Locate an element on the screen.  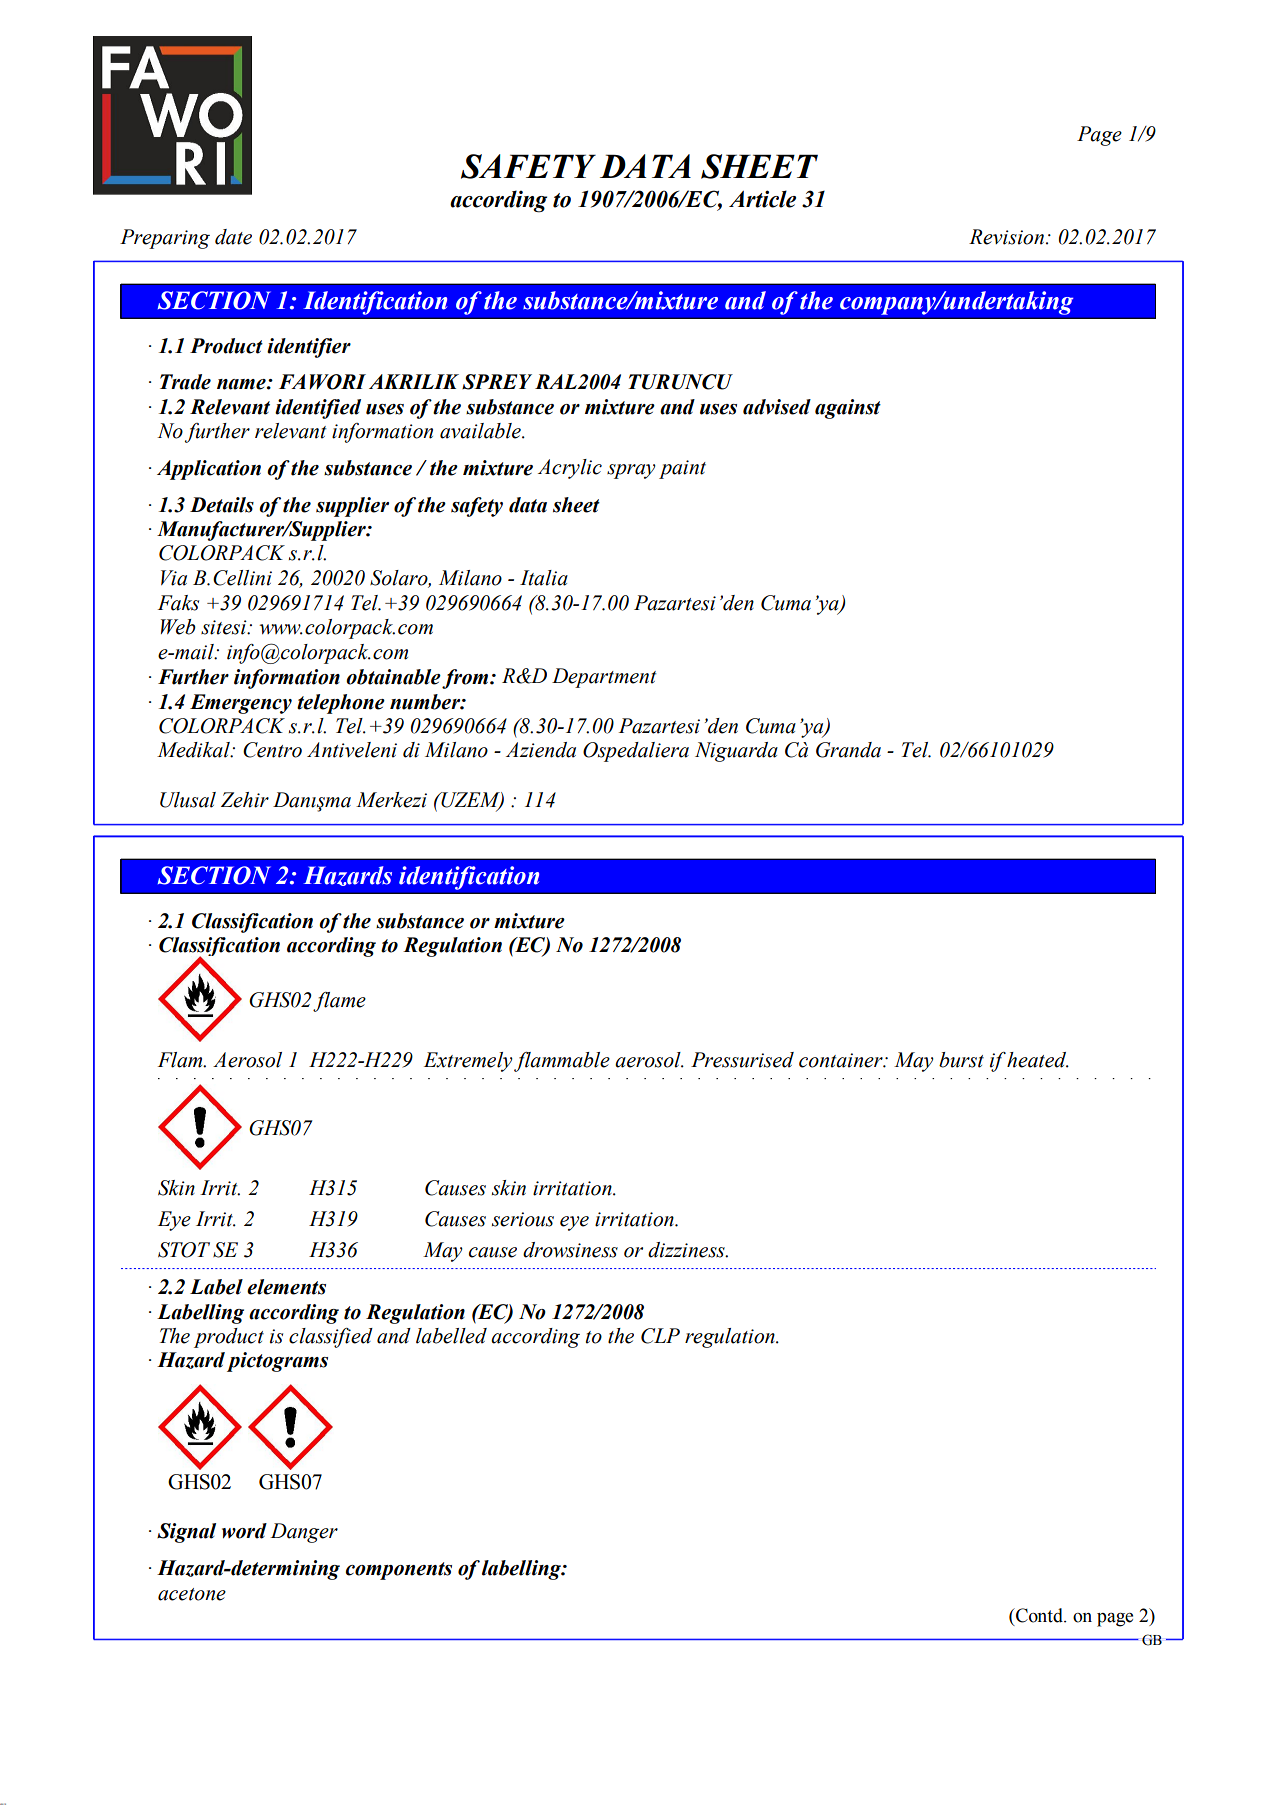
spray is located at coordinates (631, 471).
